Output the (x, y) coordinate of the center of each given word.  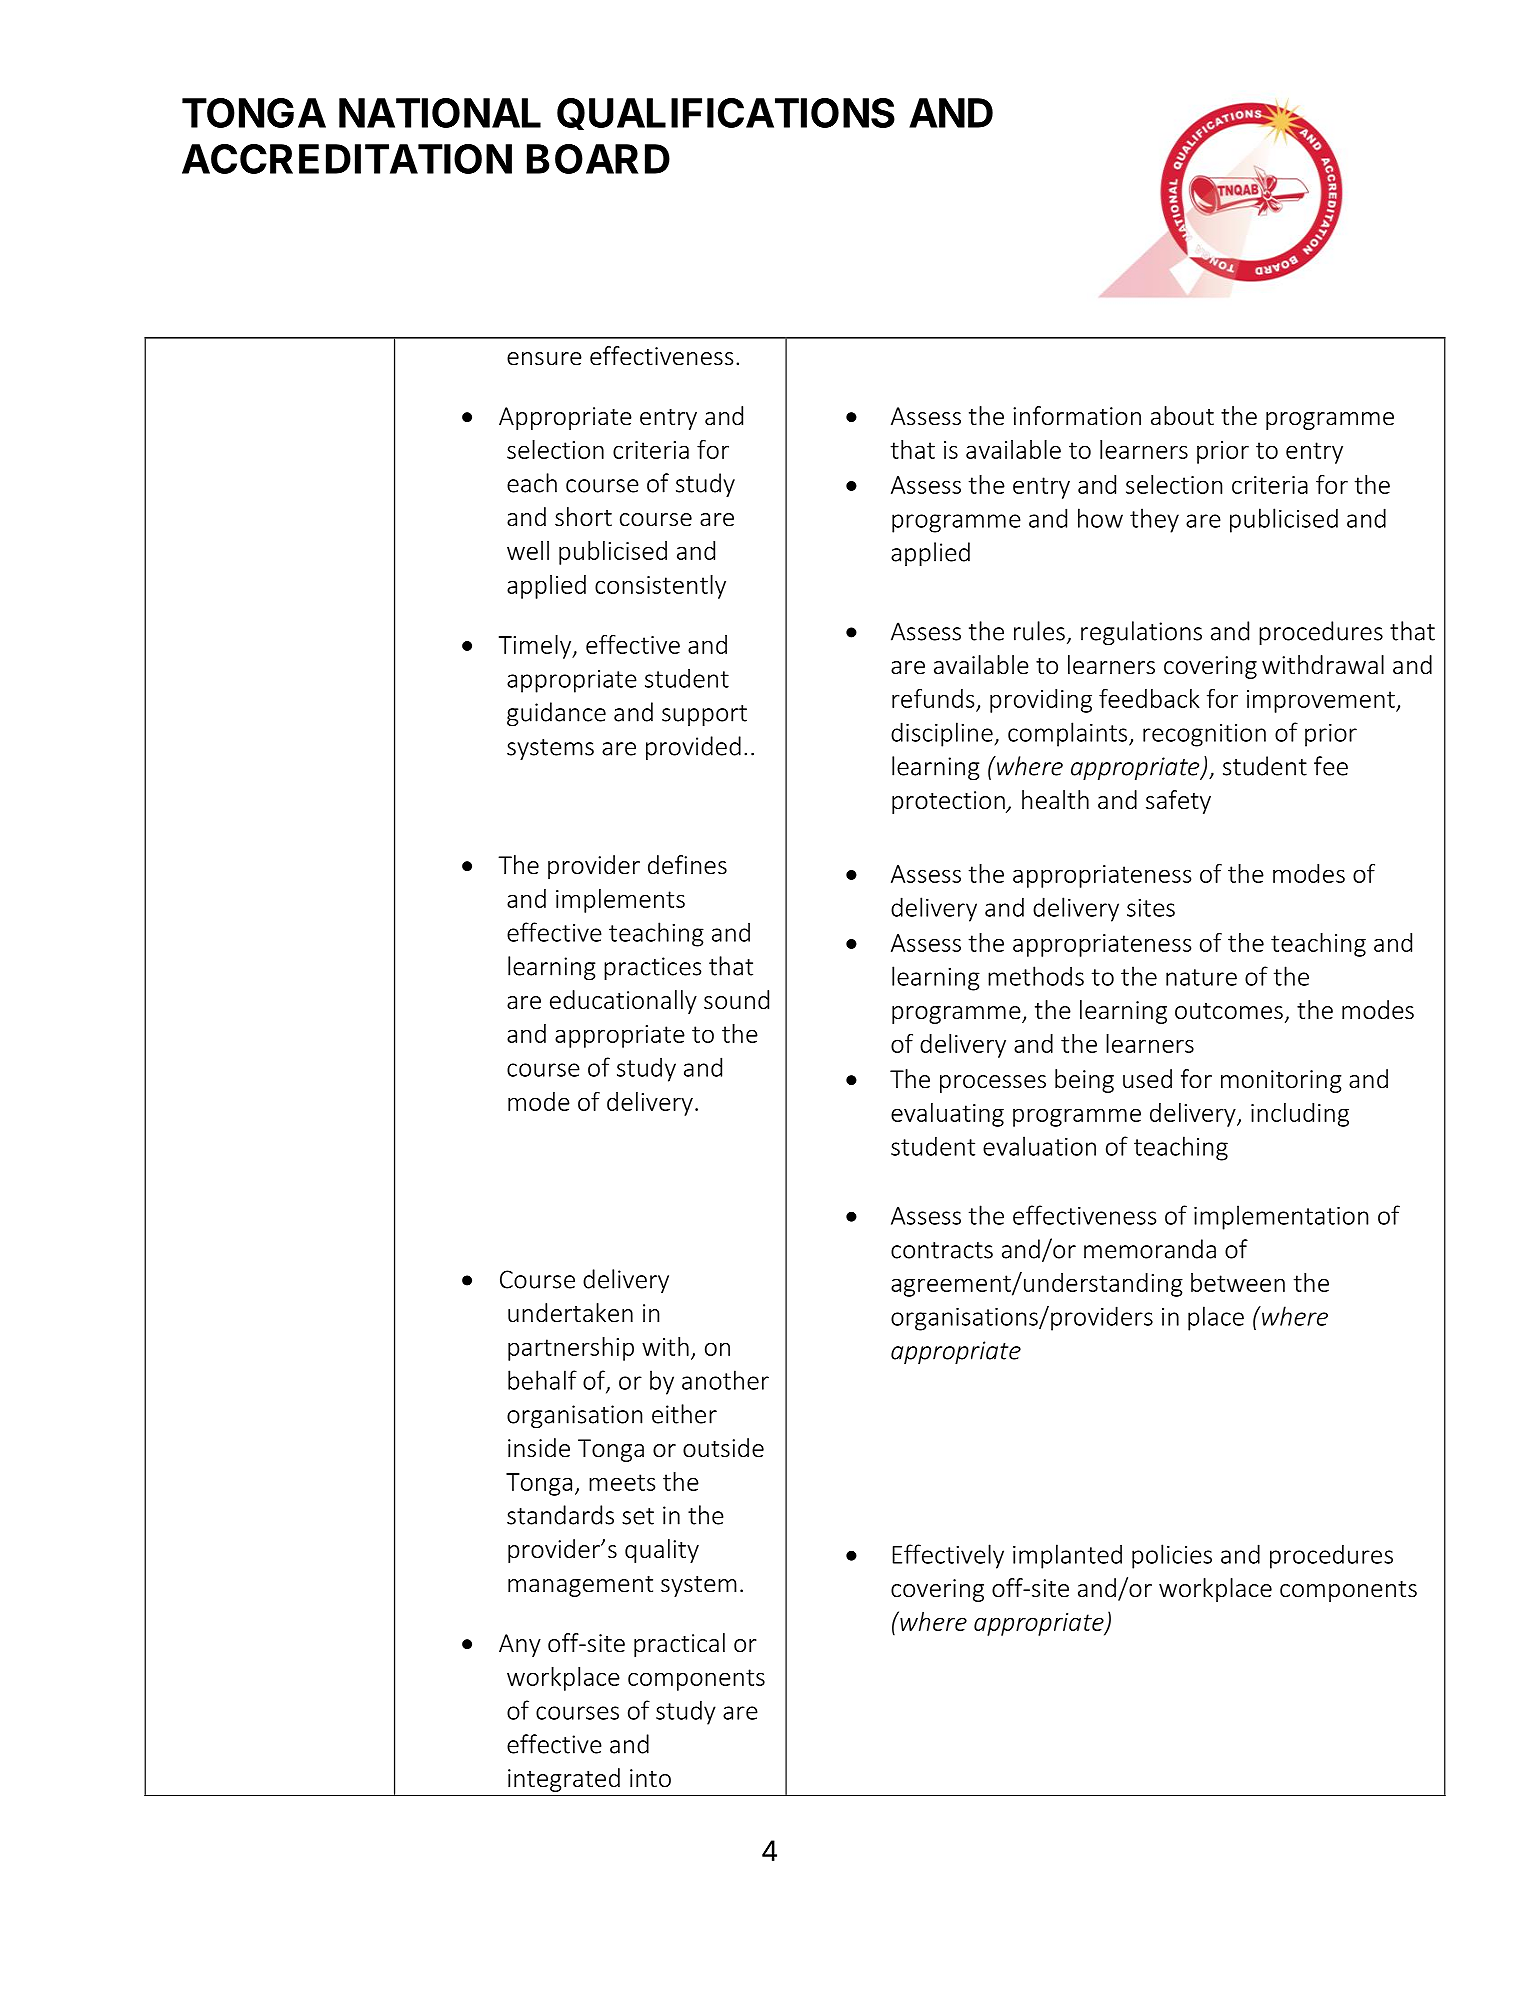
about (1182, 416)
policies (1172, 1556)
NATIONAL (440, 113)
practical (679, 1645)
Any (520, 1645)
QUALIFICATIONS (726, 114)
